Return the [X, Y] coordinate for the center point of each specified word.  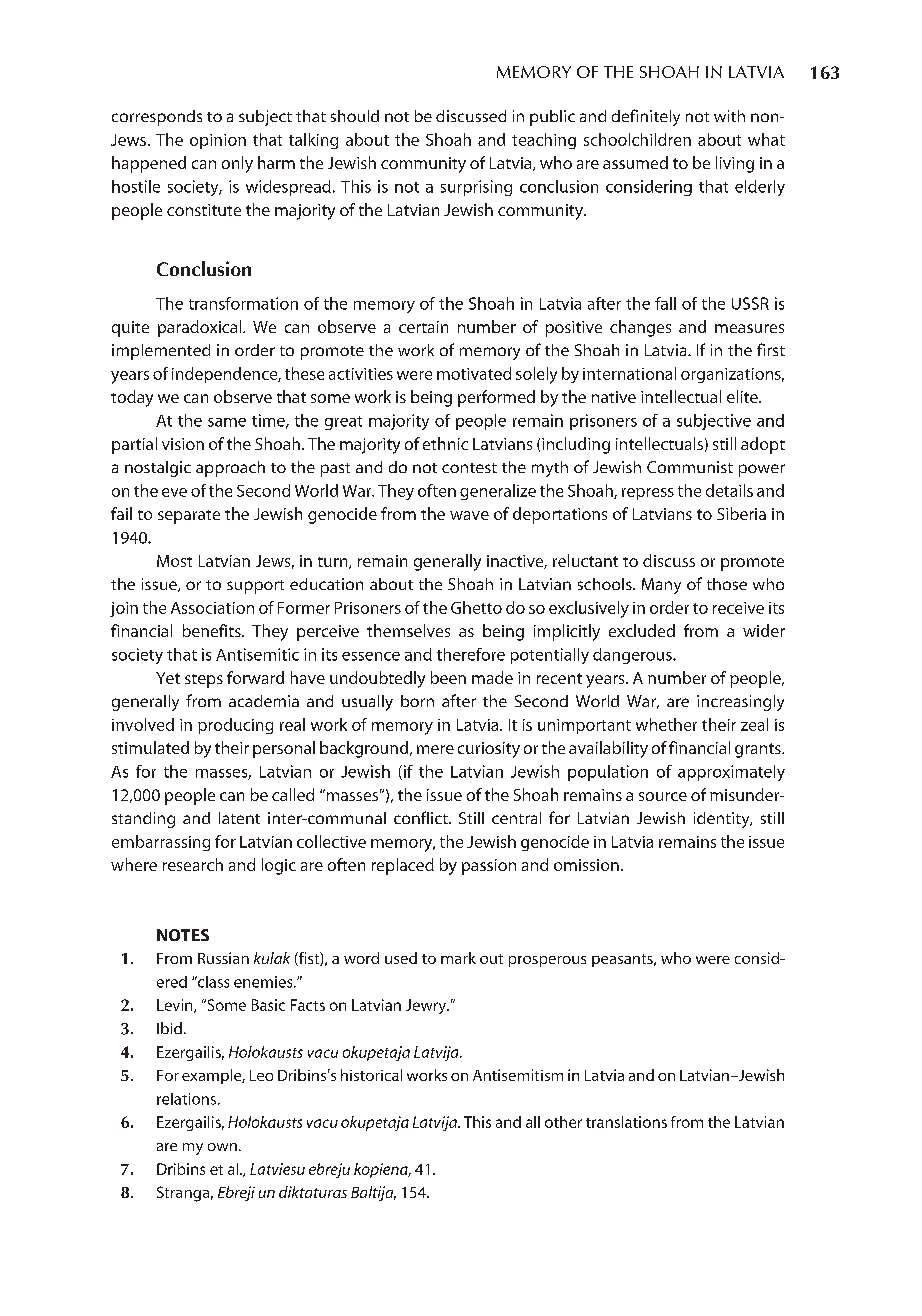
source [663, 796]
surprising [476, 188]
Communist [690, 467]
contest [469, 468]
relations [186, 1099]
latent [239, 818]
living [735, 164]
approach [230, 469]
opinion [218, 141]
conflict [422, 817]
